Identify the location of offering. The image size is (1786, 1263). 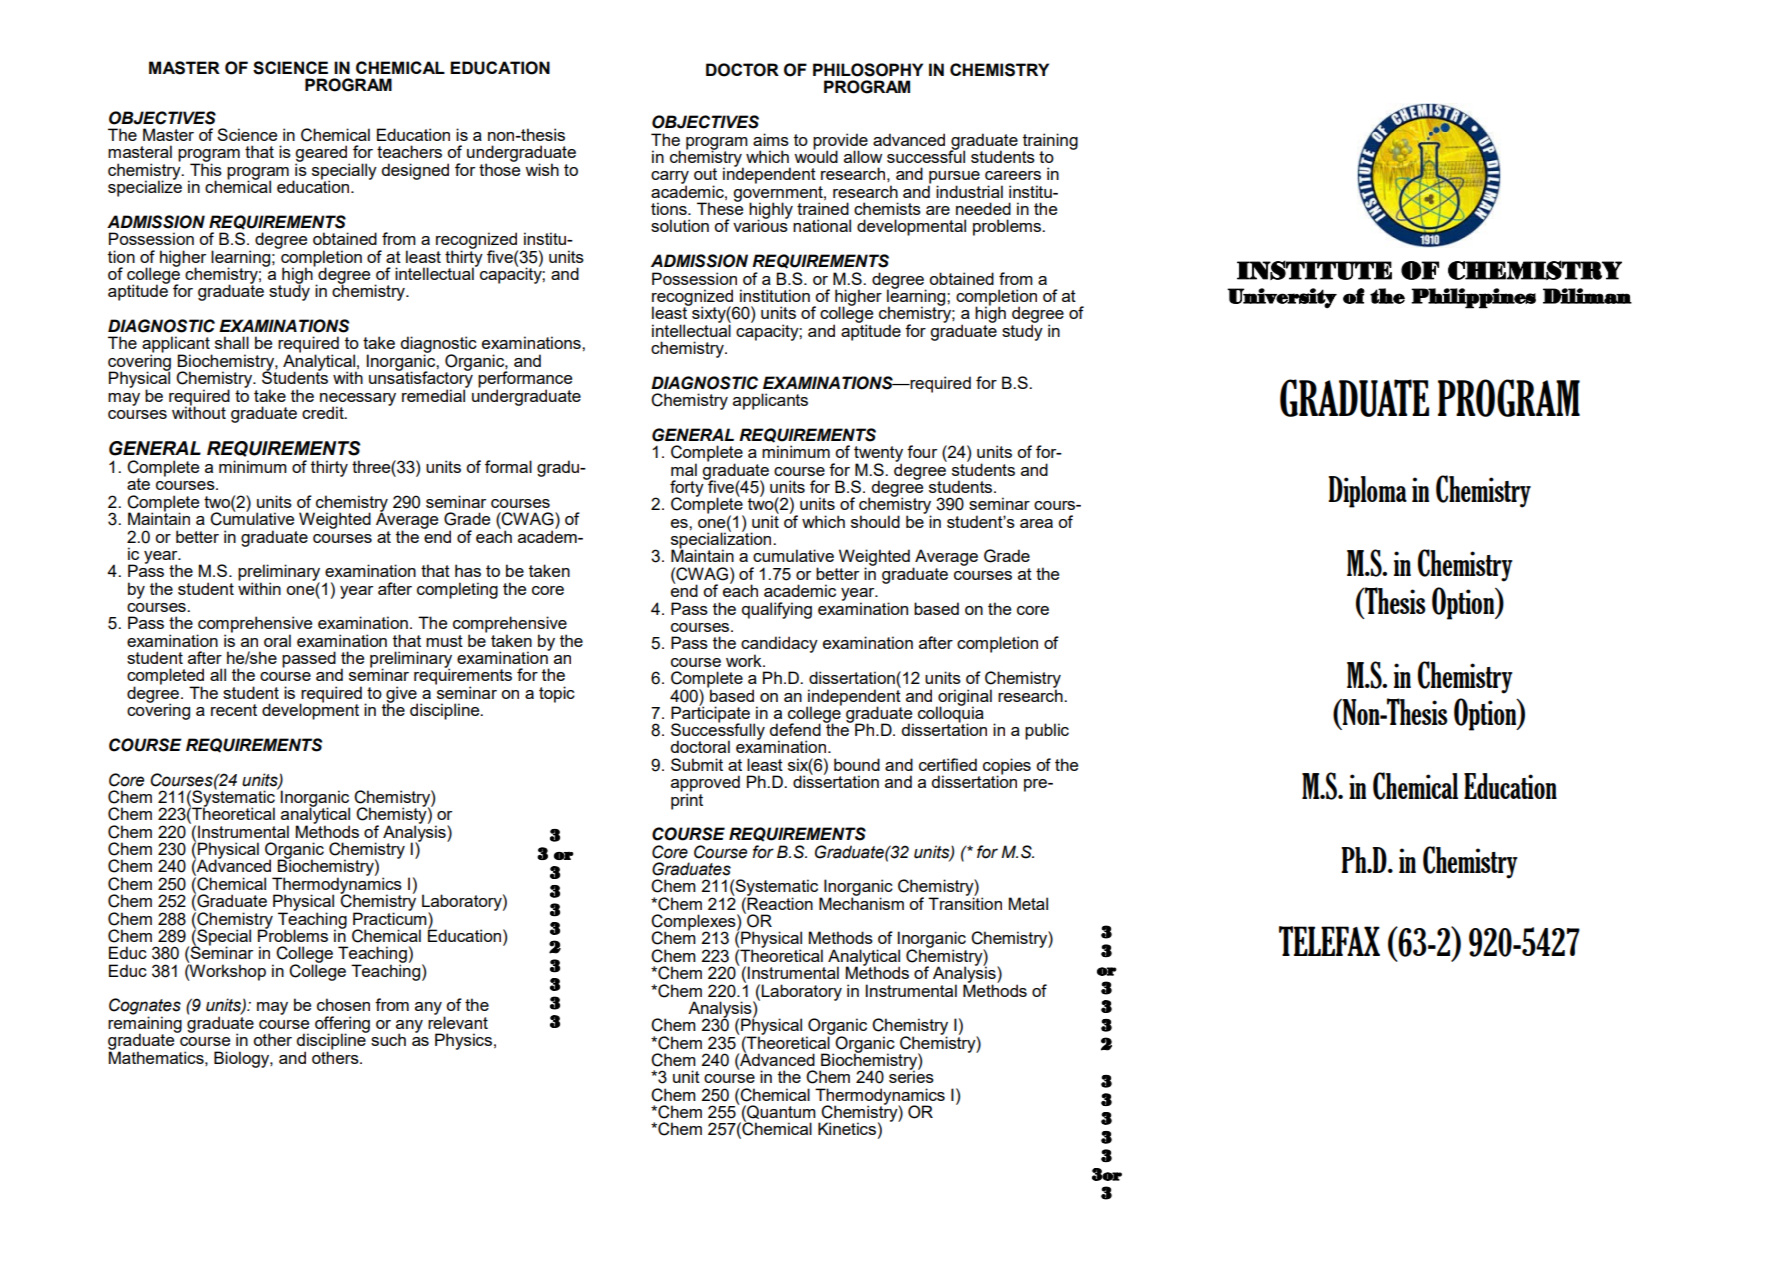
(342, 1025).
